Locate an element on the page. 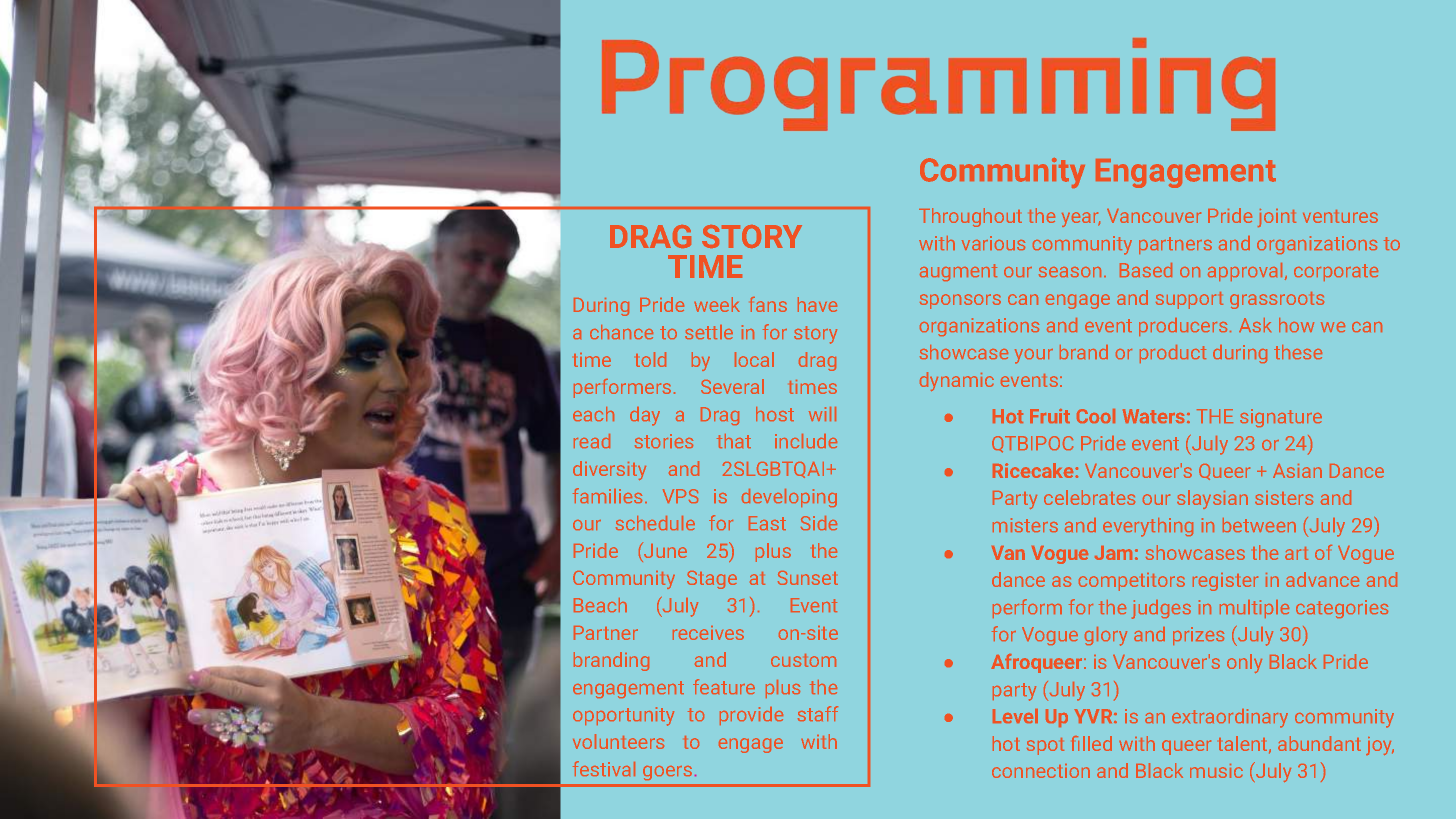  VPS is located at coordinates (680, 496).
